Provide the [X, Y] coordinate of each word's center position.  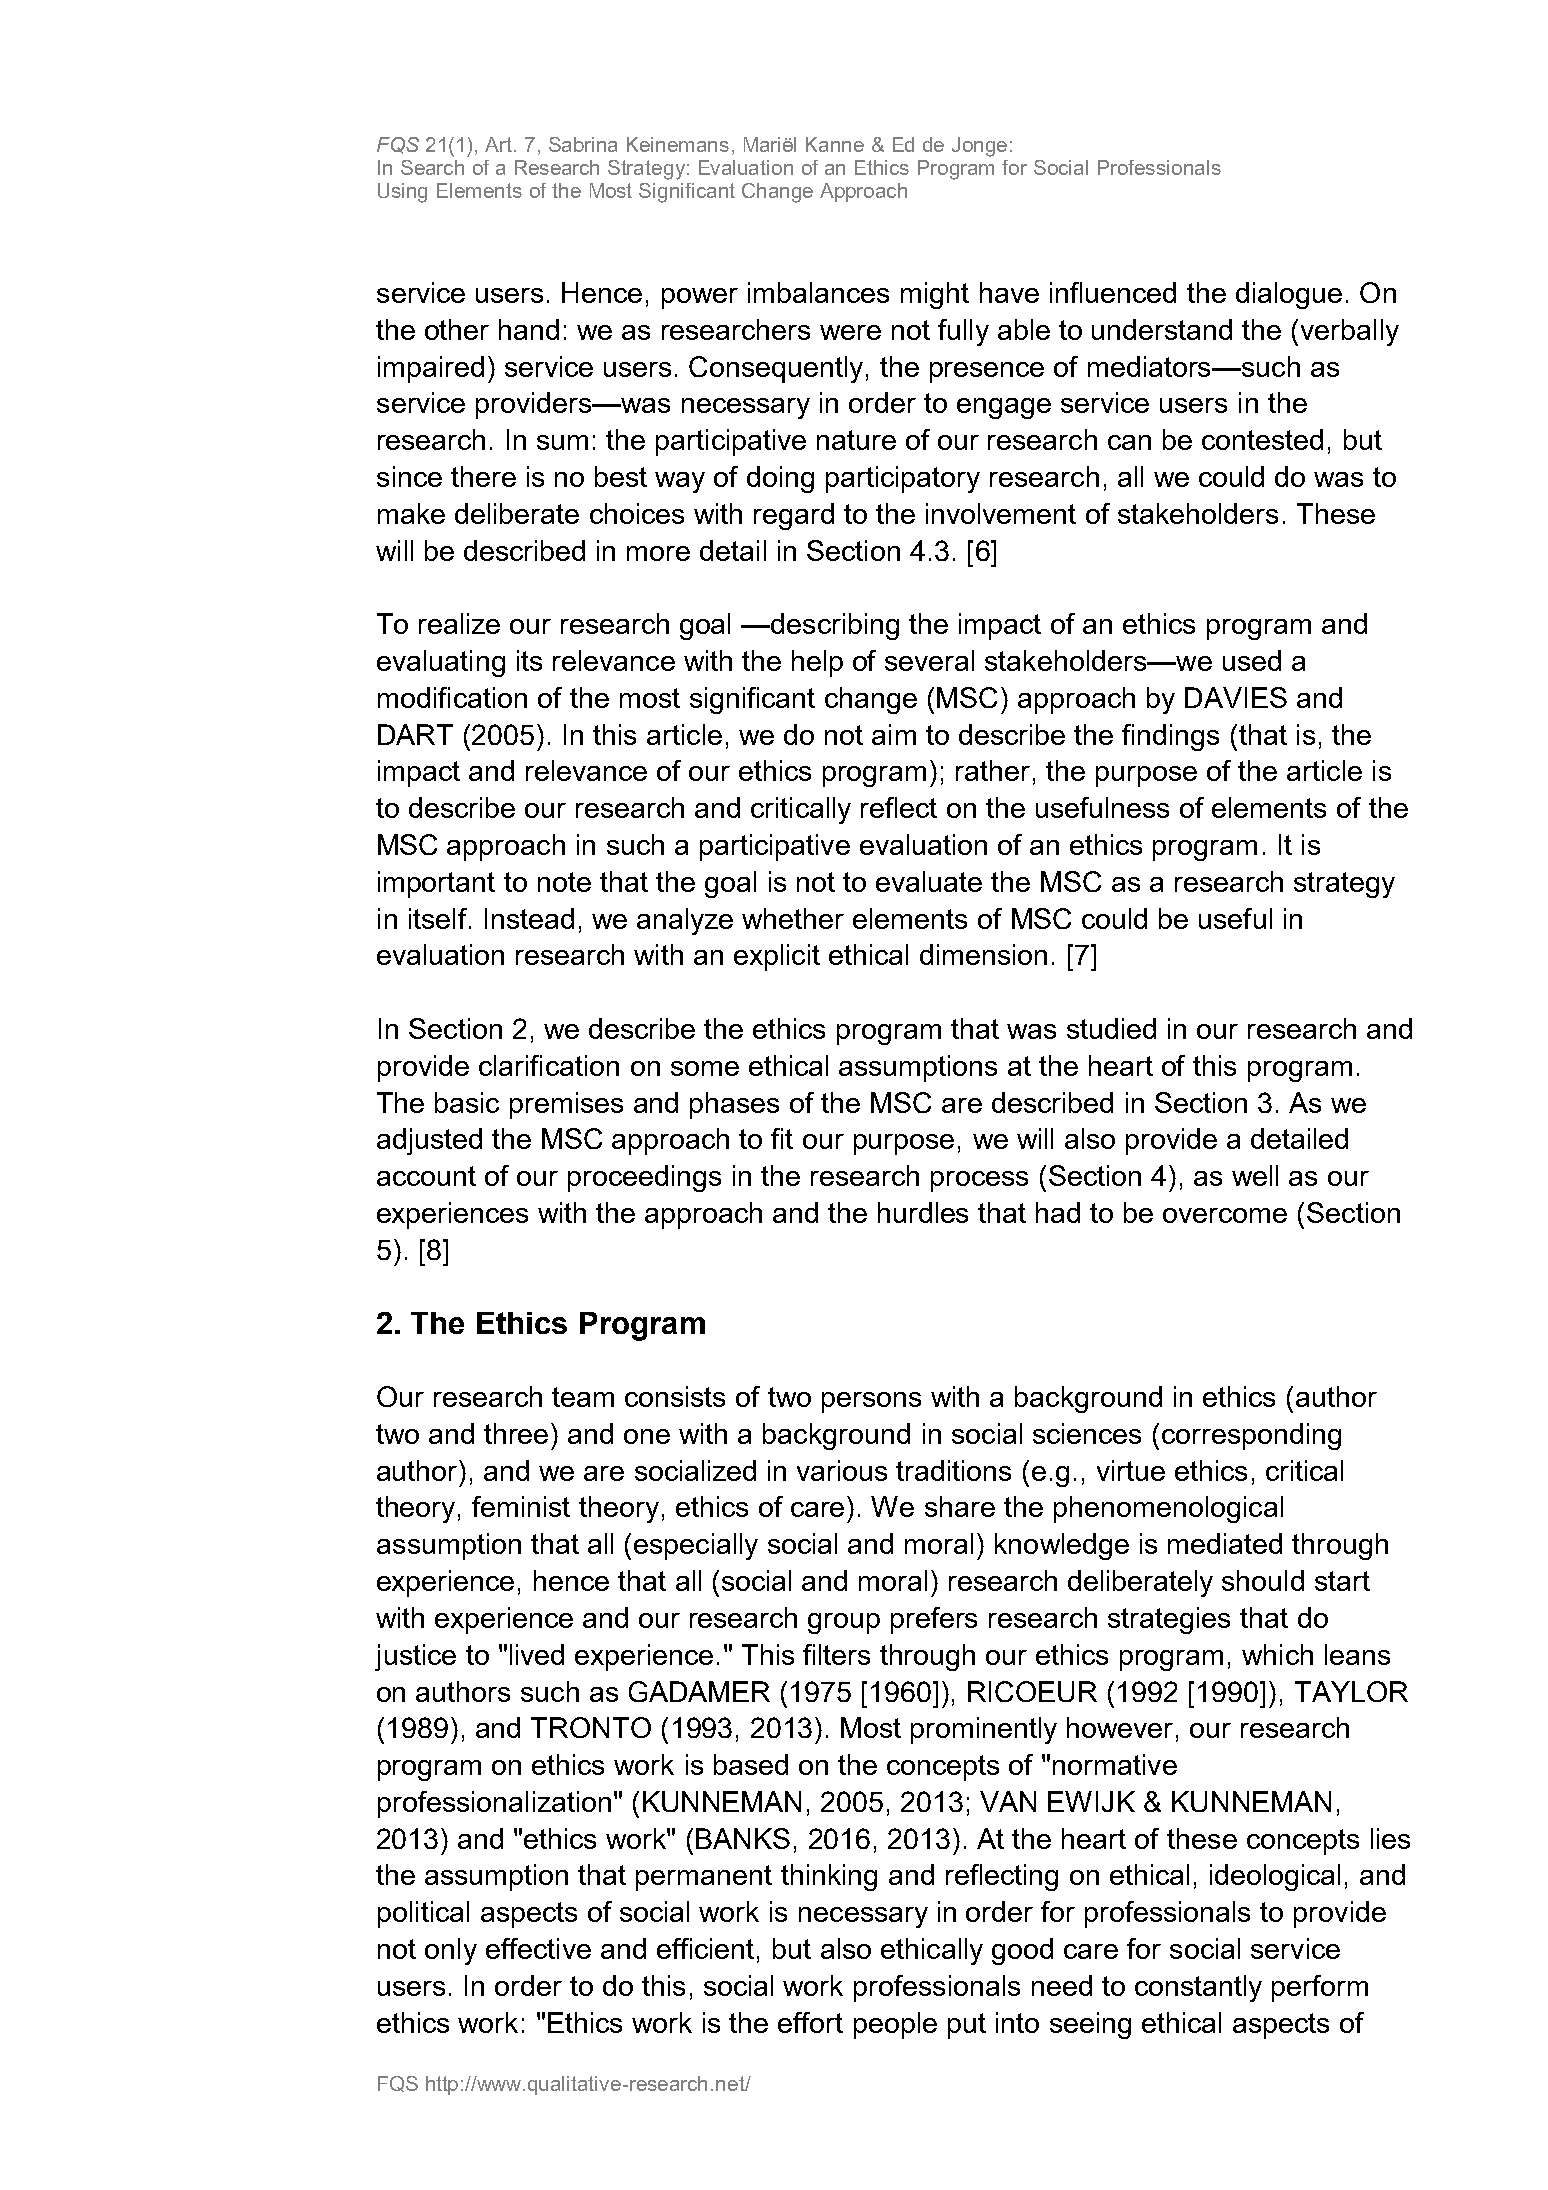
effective [538, 1948]
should [1263, 1580]
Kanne [835, 144]
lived [537, 1654]
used [1252, 660]
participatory [903, 479]
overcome [1225, 1215]
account [426, 1176]
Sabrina [583, 144]
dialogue [1289, 295]
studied [1111, 1028]
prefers [934, 1620]
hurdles [923, 1212]
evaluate [929, 881]
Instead [529, 918]
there [483, 476]
